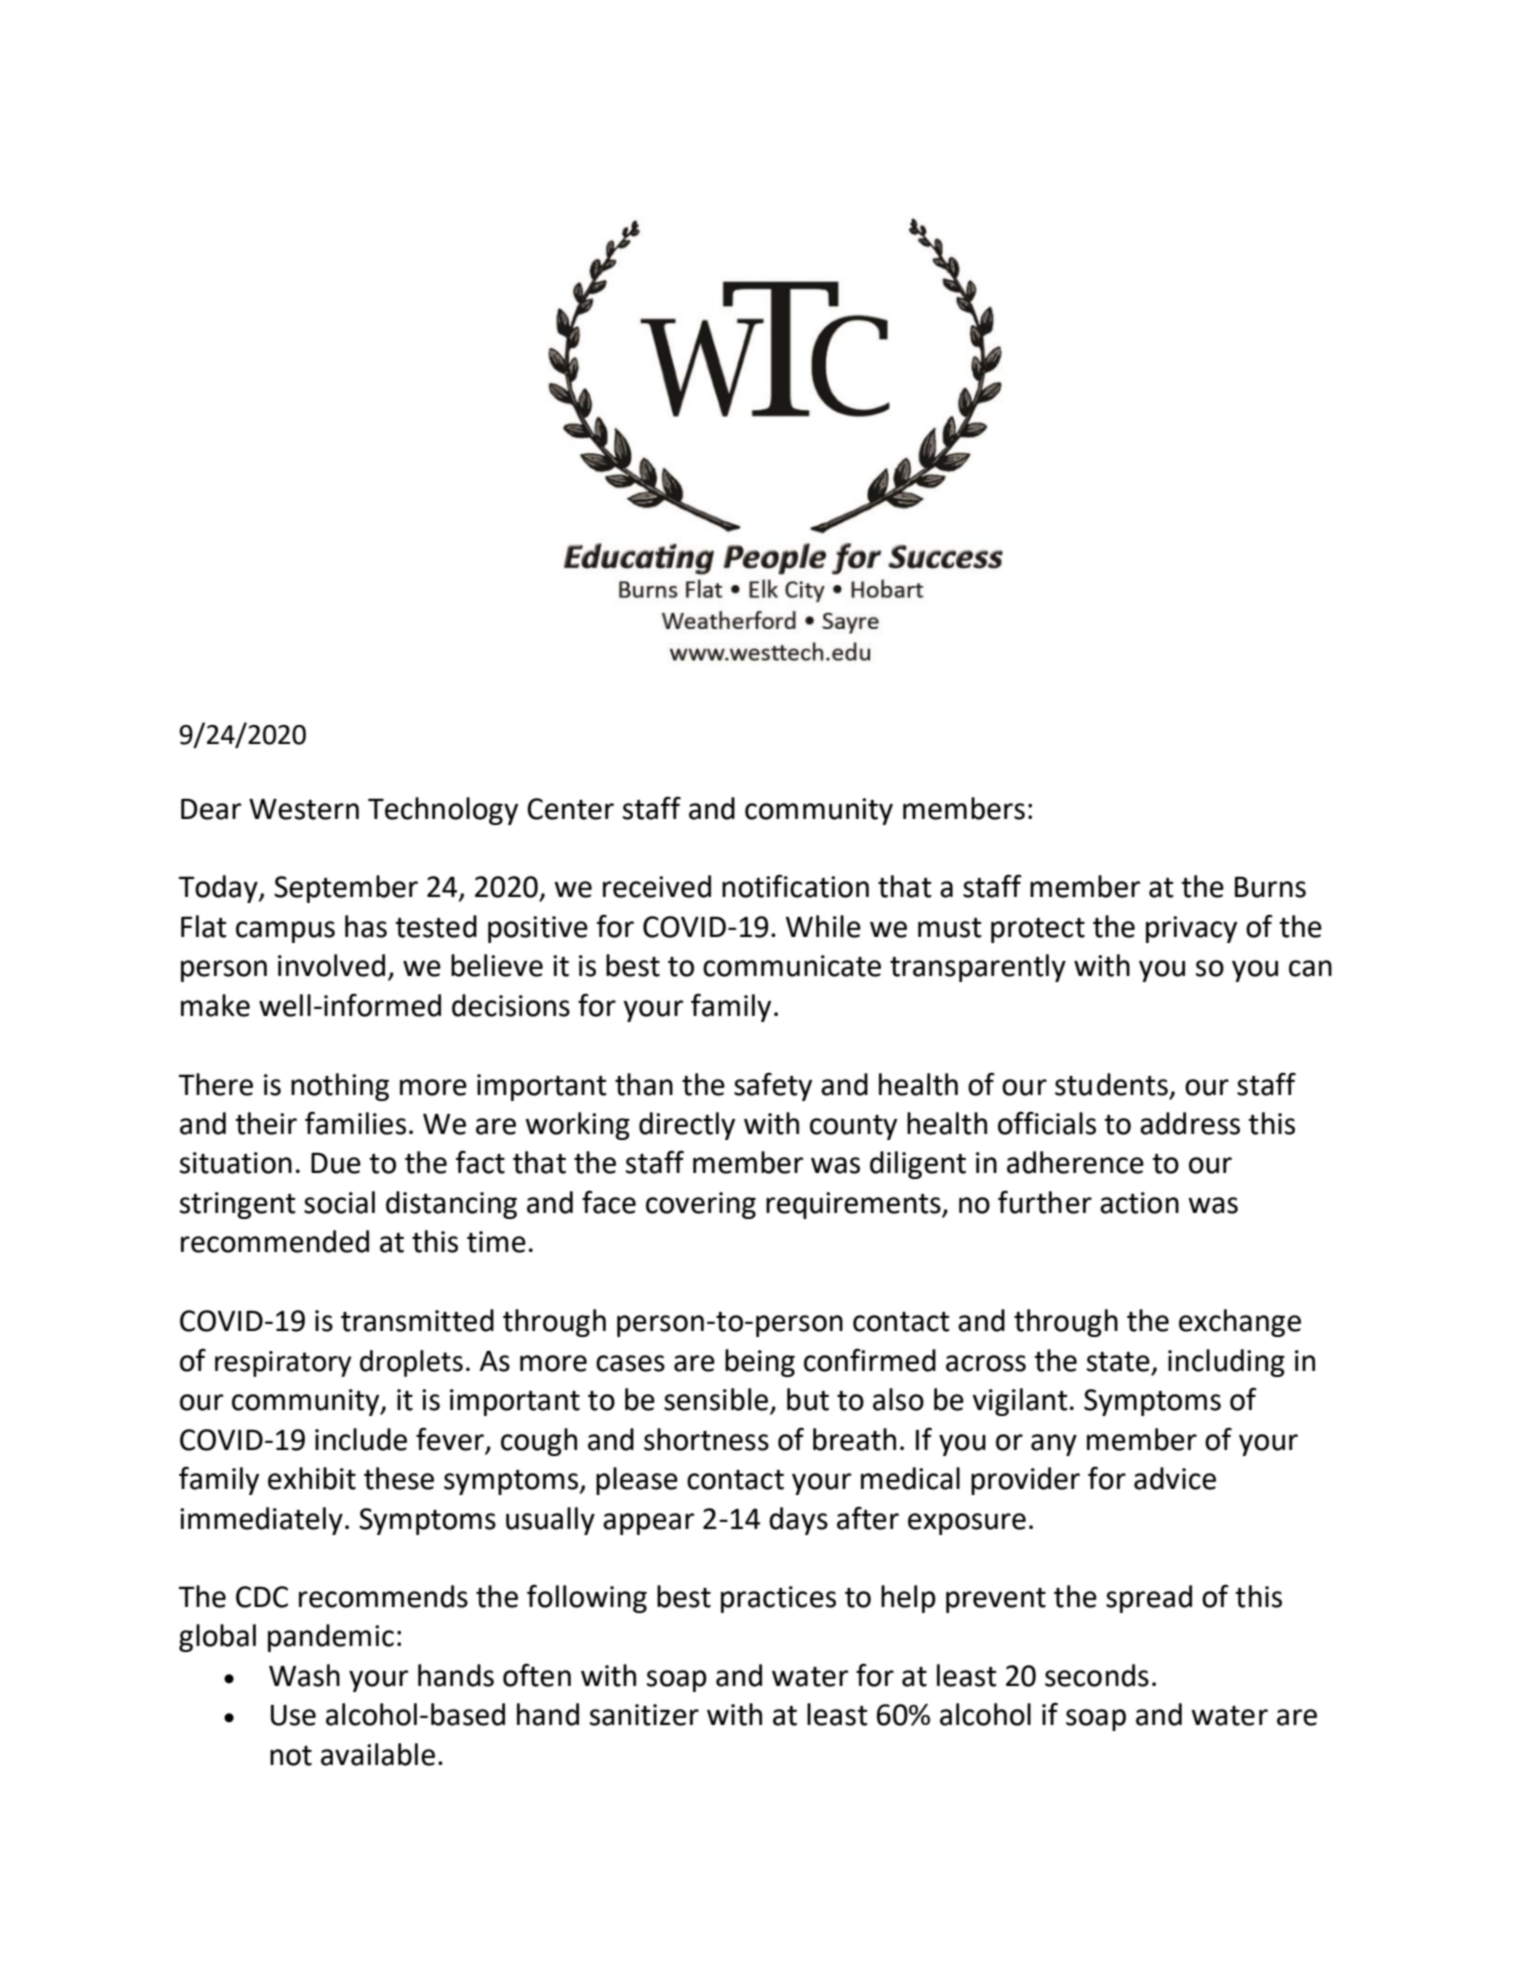  I want to click on Burns, so click(1270, 887).
